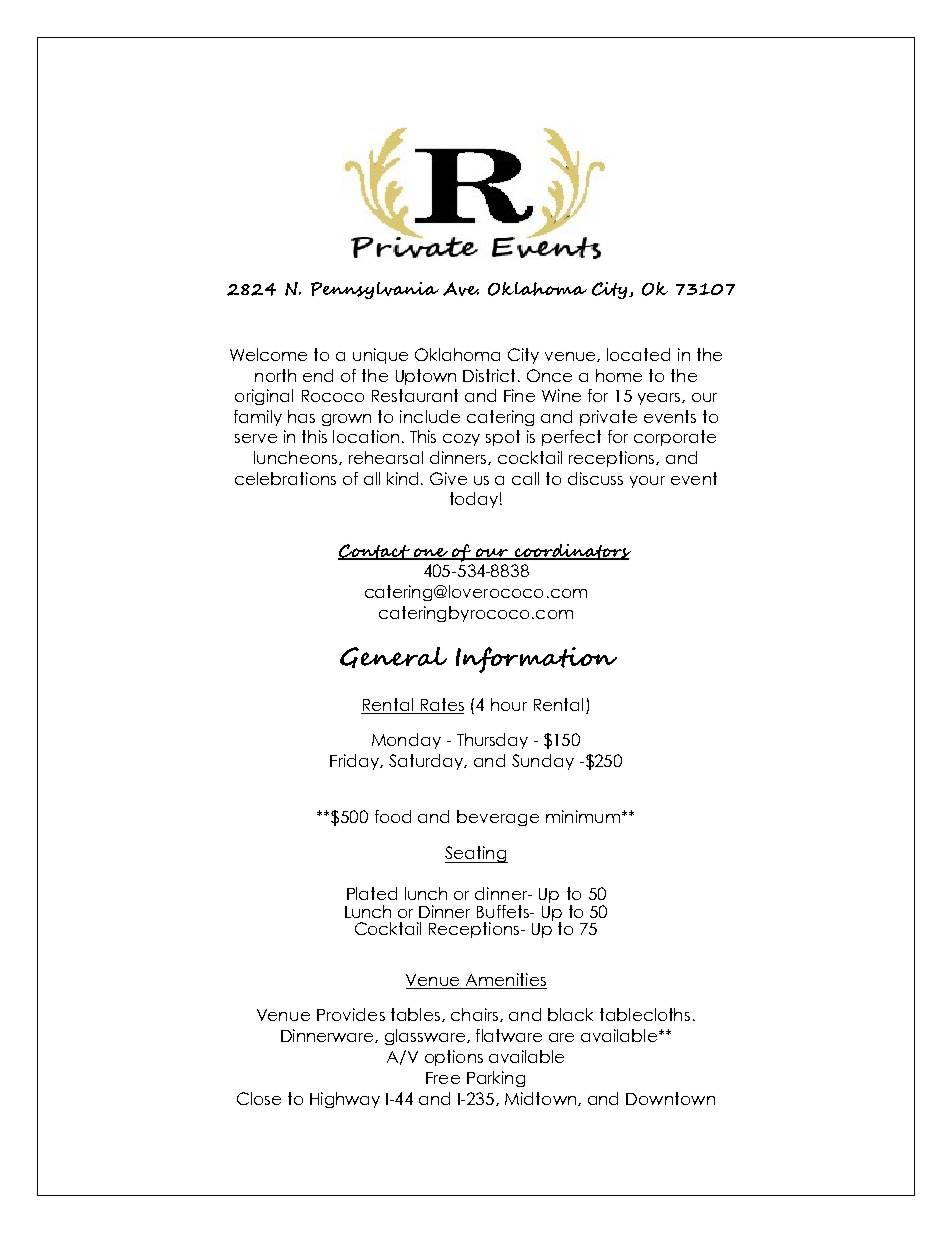  What do you see at coordinates (431, 553) in the page?
I see `one` at bounding box center [431, 553].
